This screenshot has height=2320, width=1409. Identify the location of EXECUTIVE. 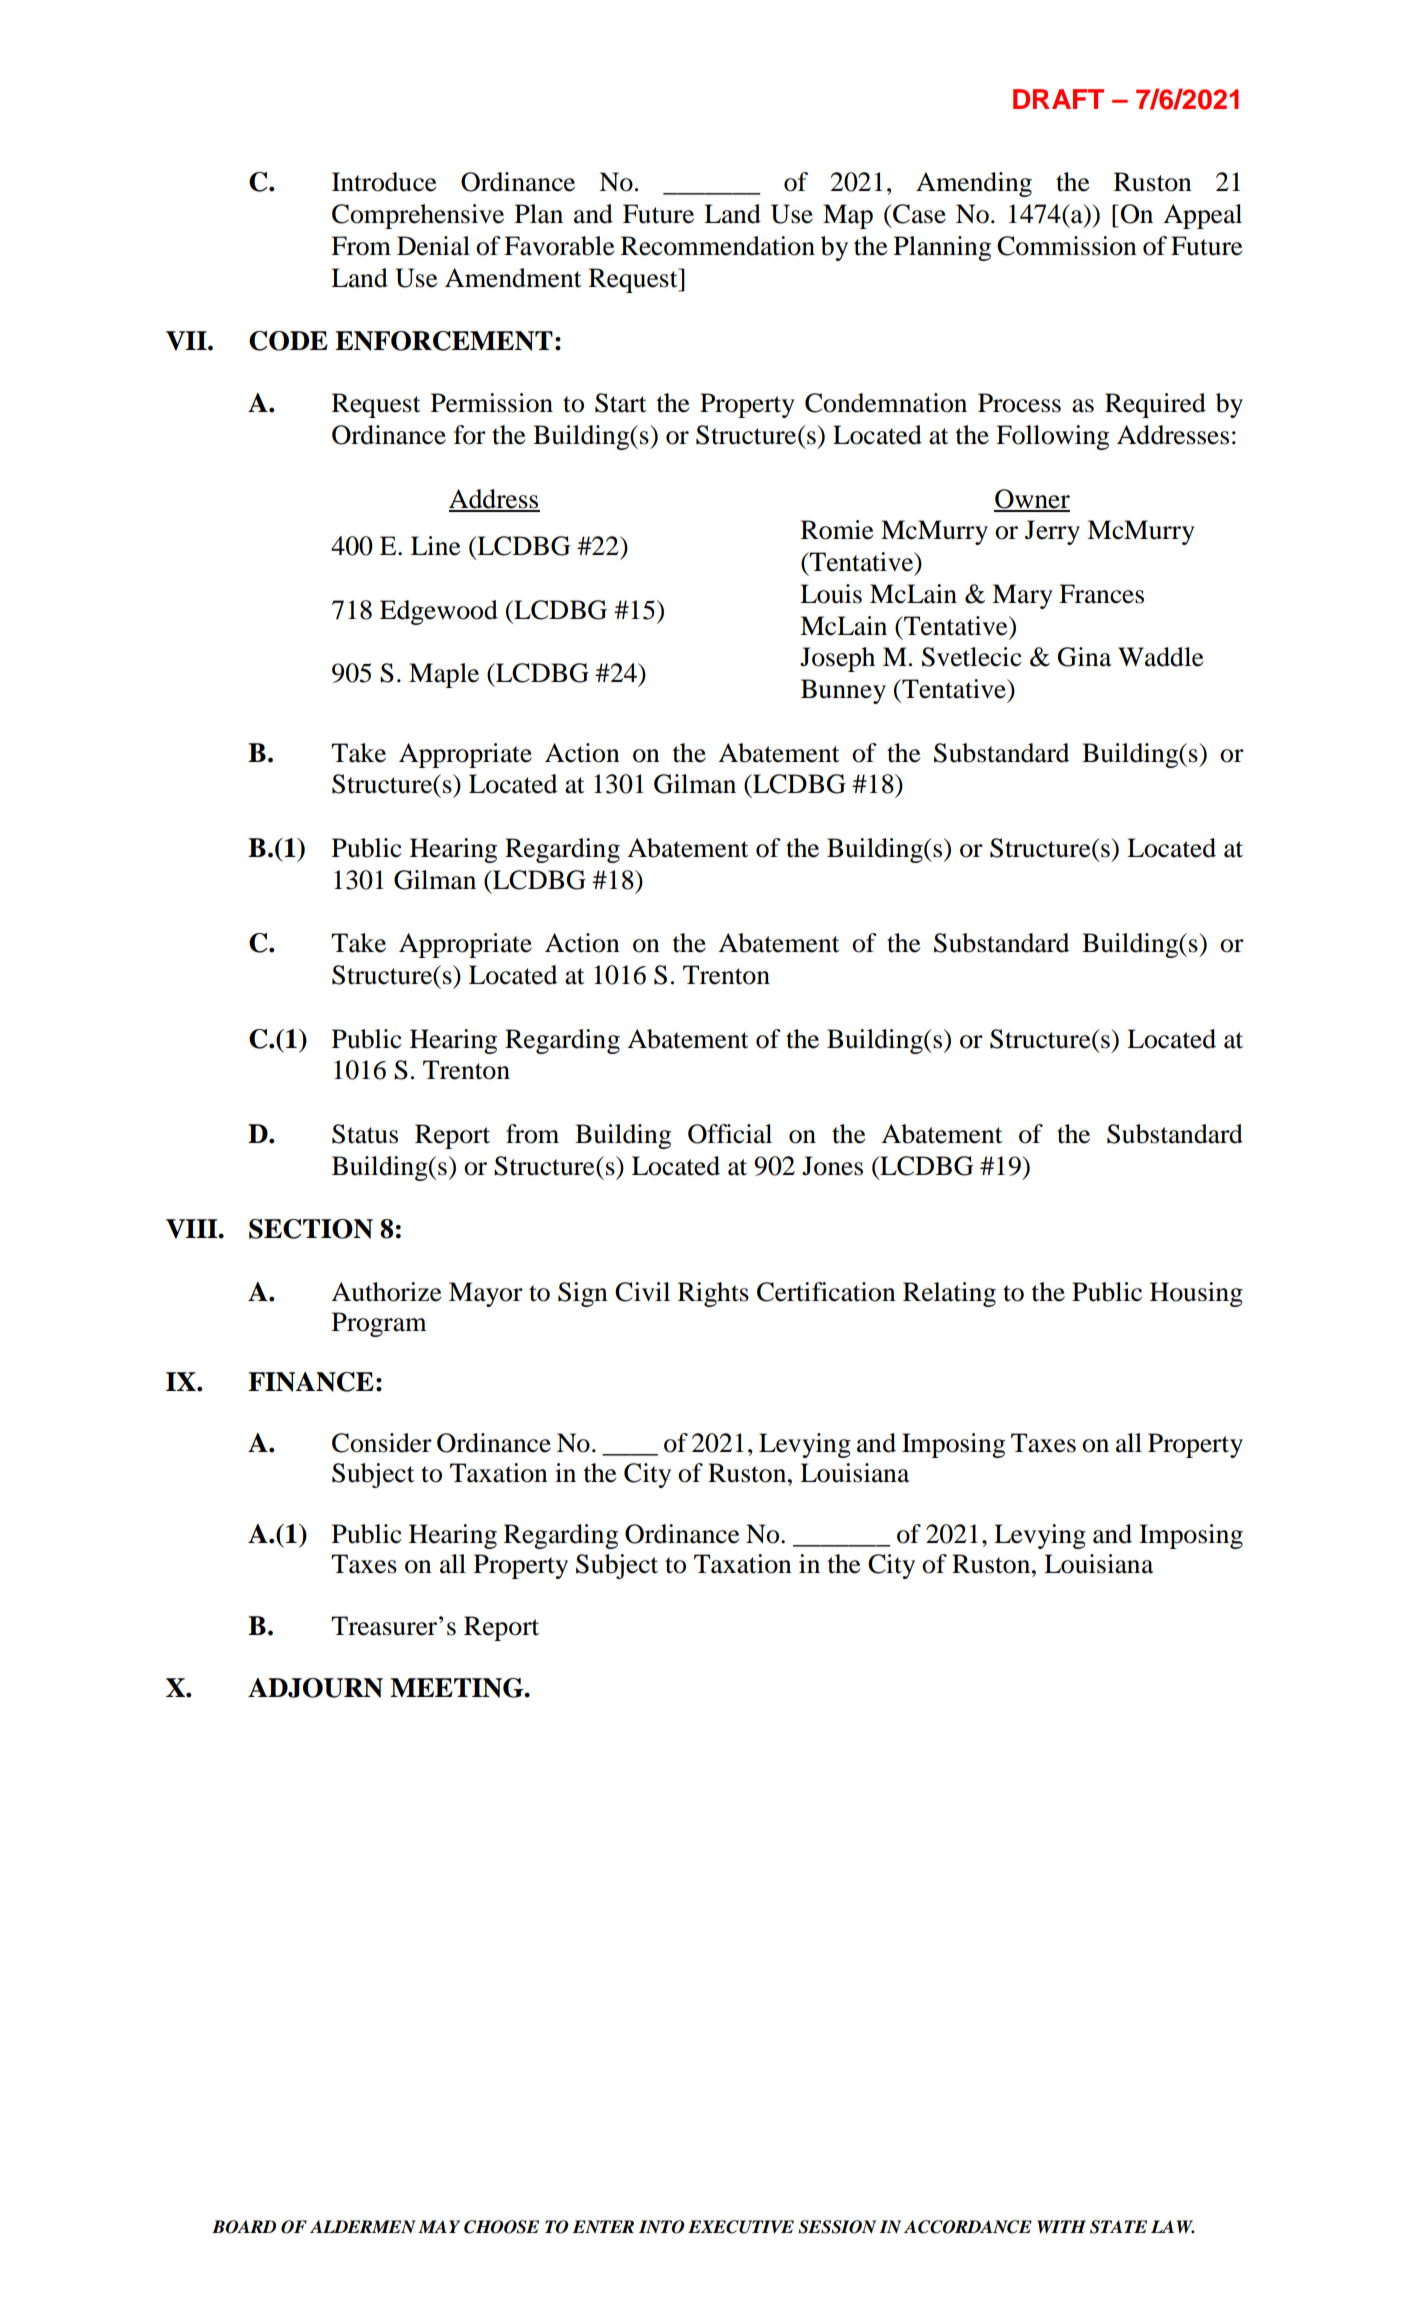
(741, 2227).
